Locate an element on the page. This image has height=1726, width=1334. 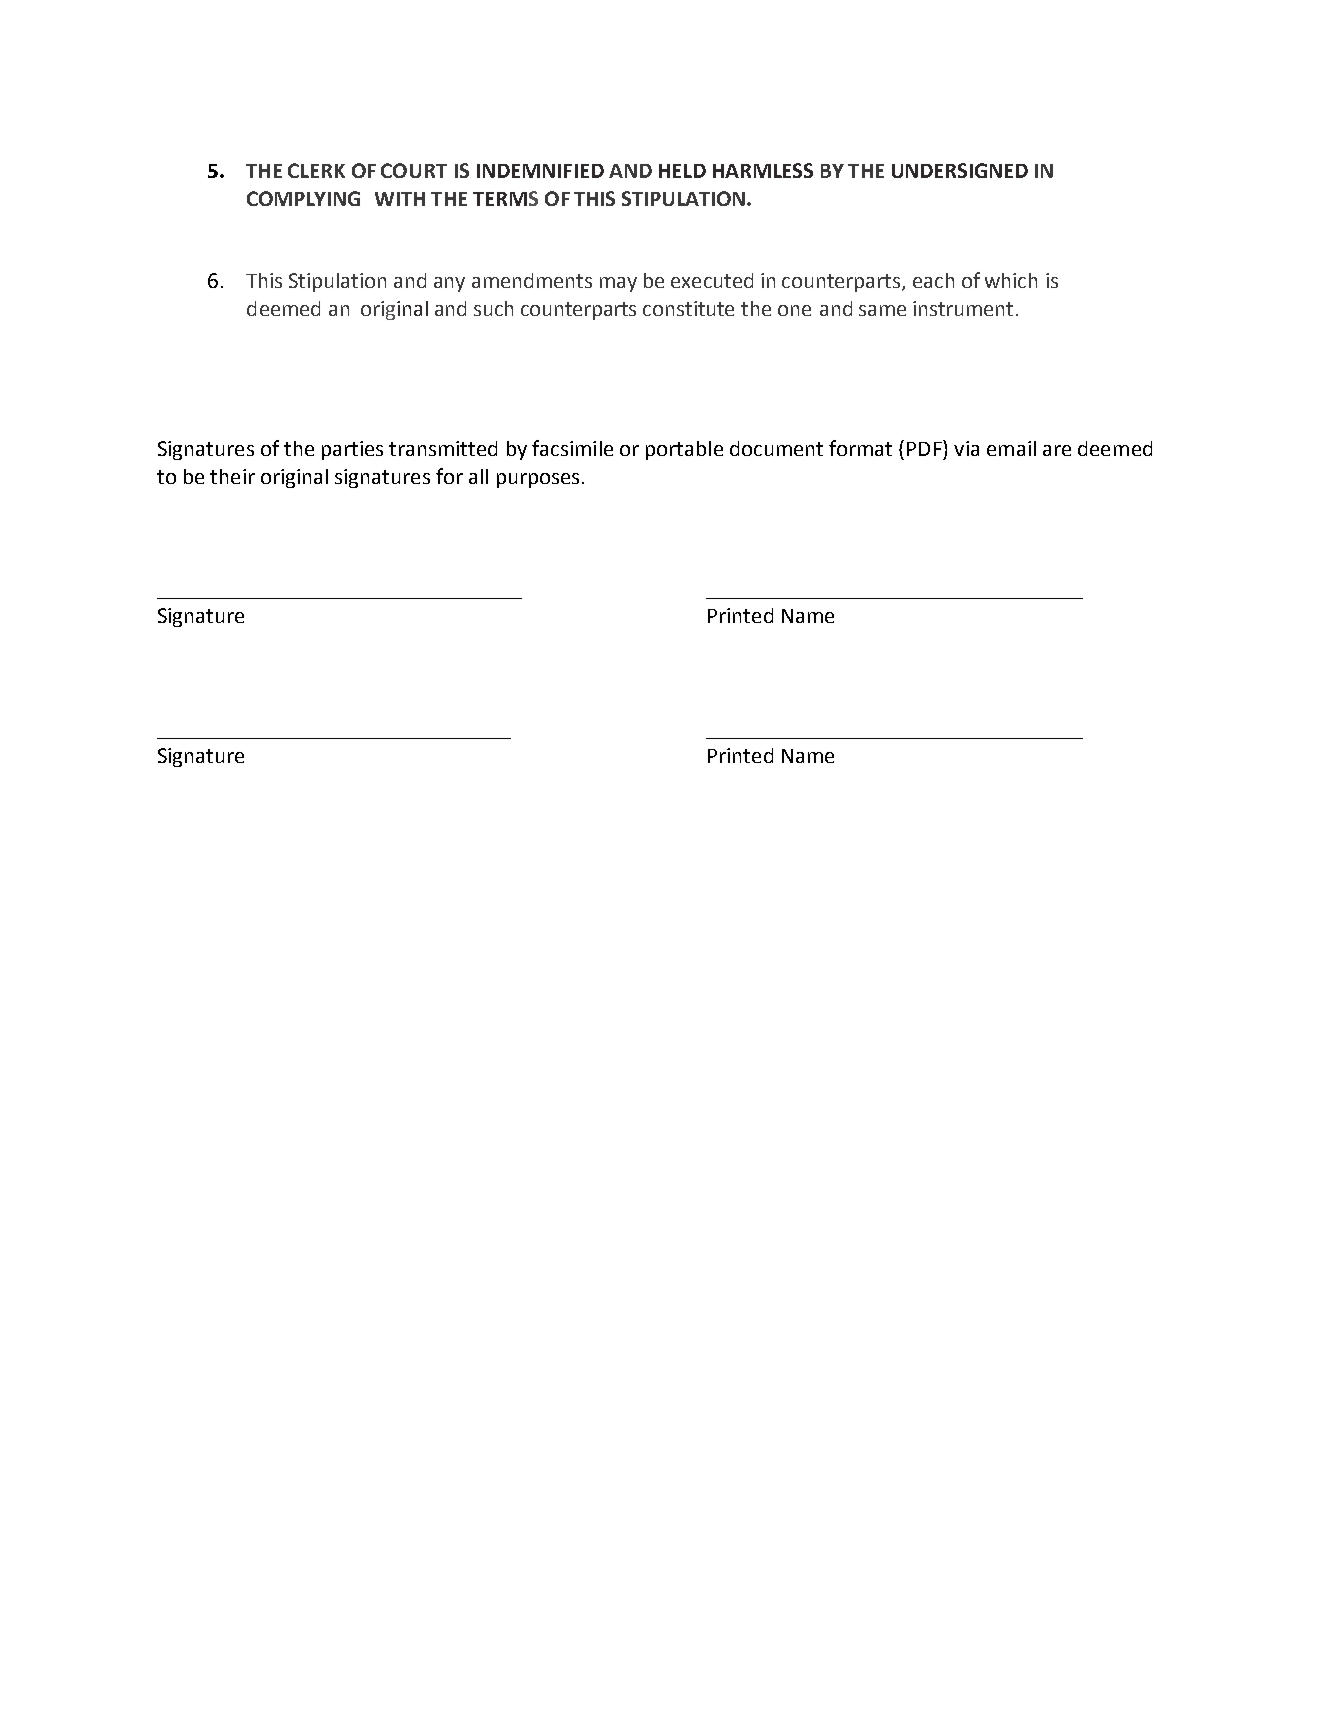
parties is located at coordinates (352, 450).
